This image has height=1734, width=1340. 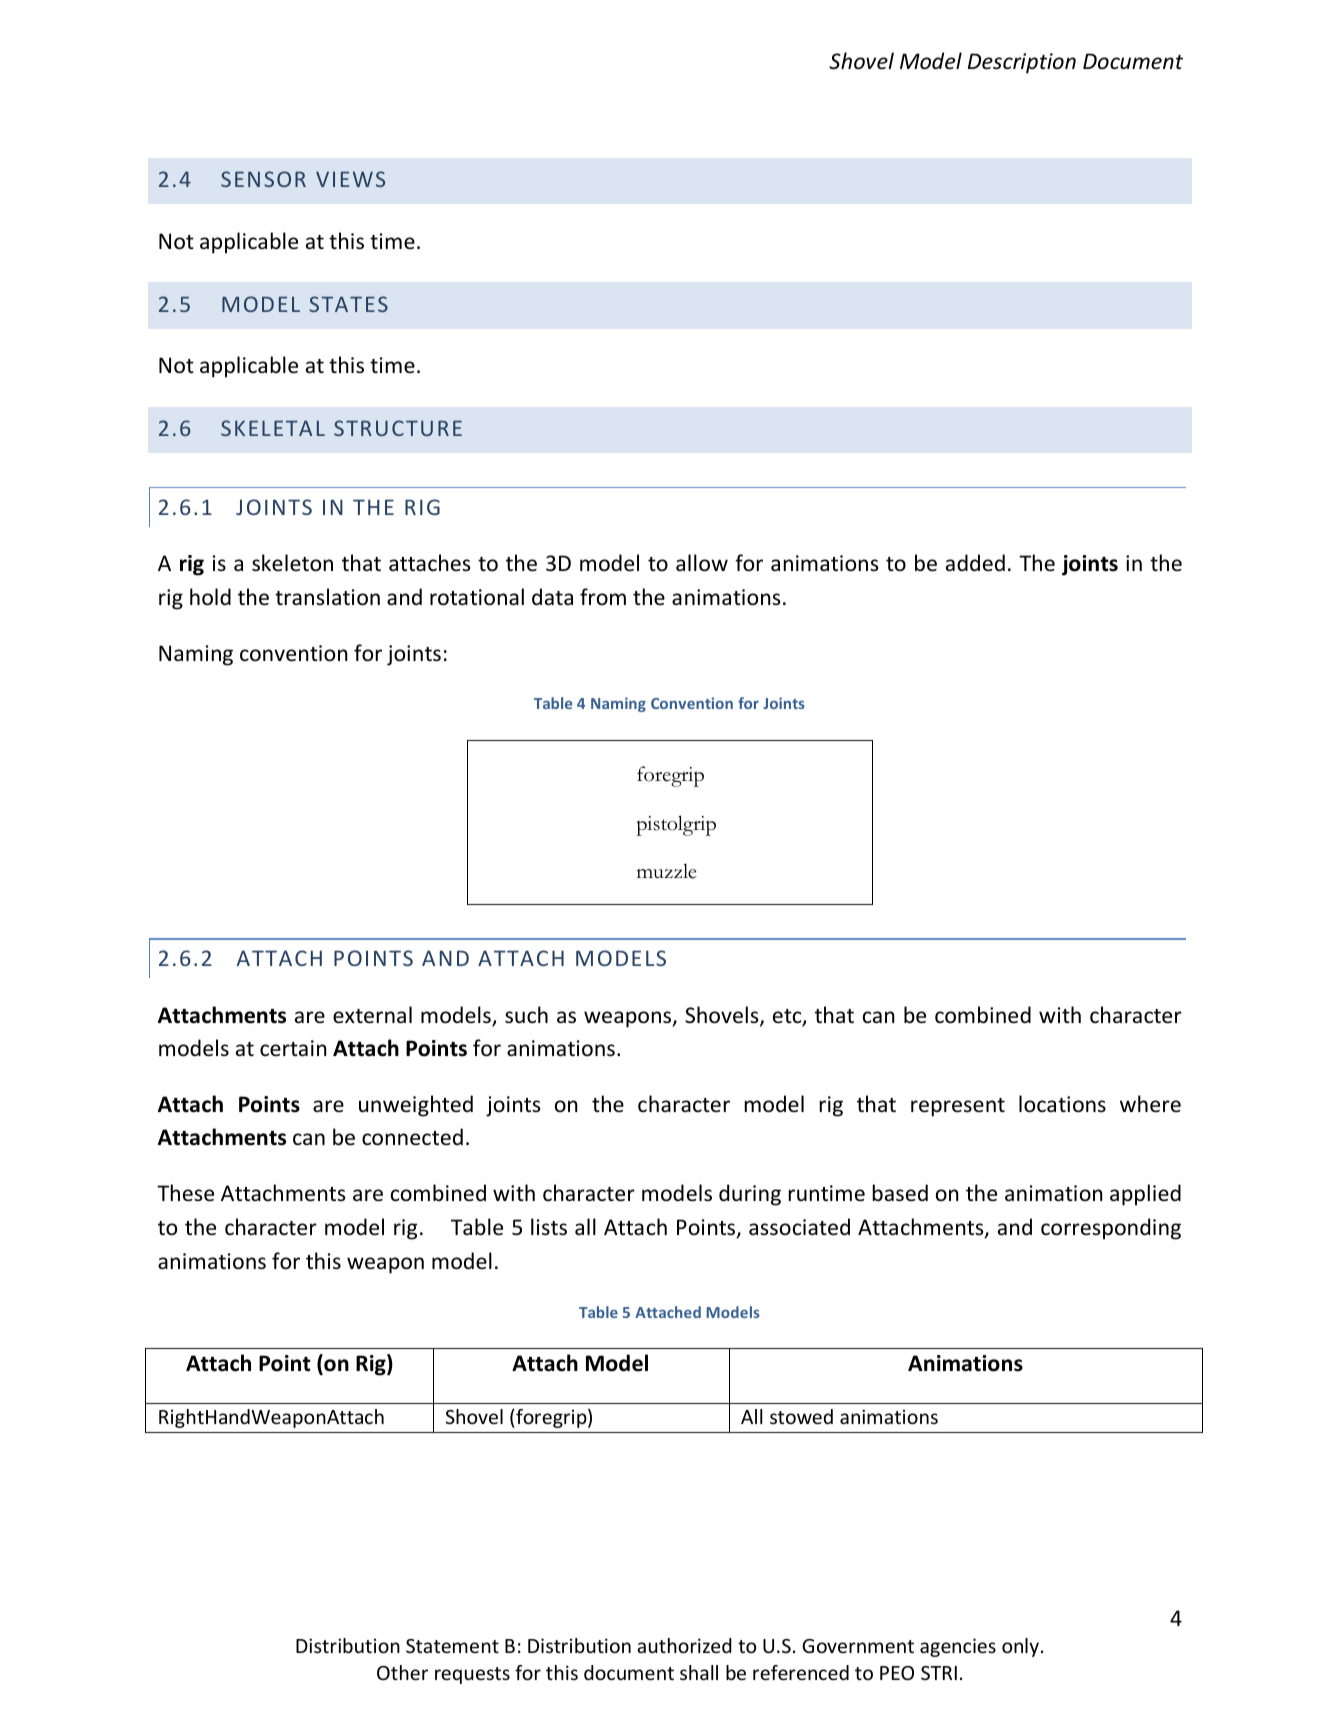 I want to click on Other, so click(x=402, y=1672).
